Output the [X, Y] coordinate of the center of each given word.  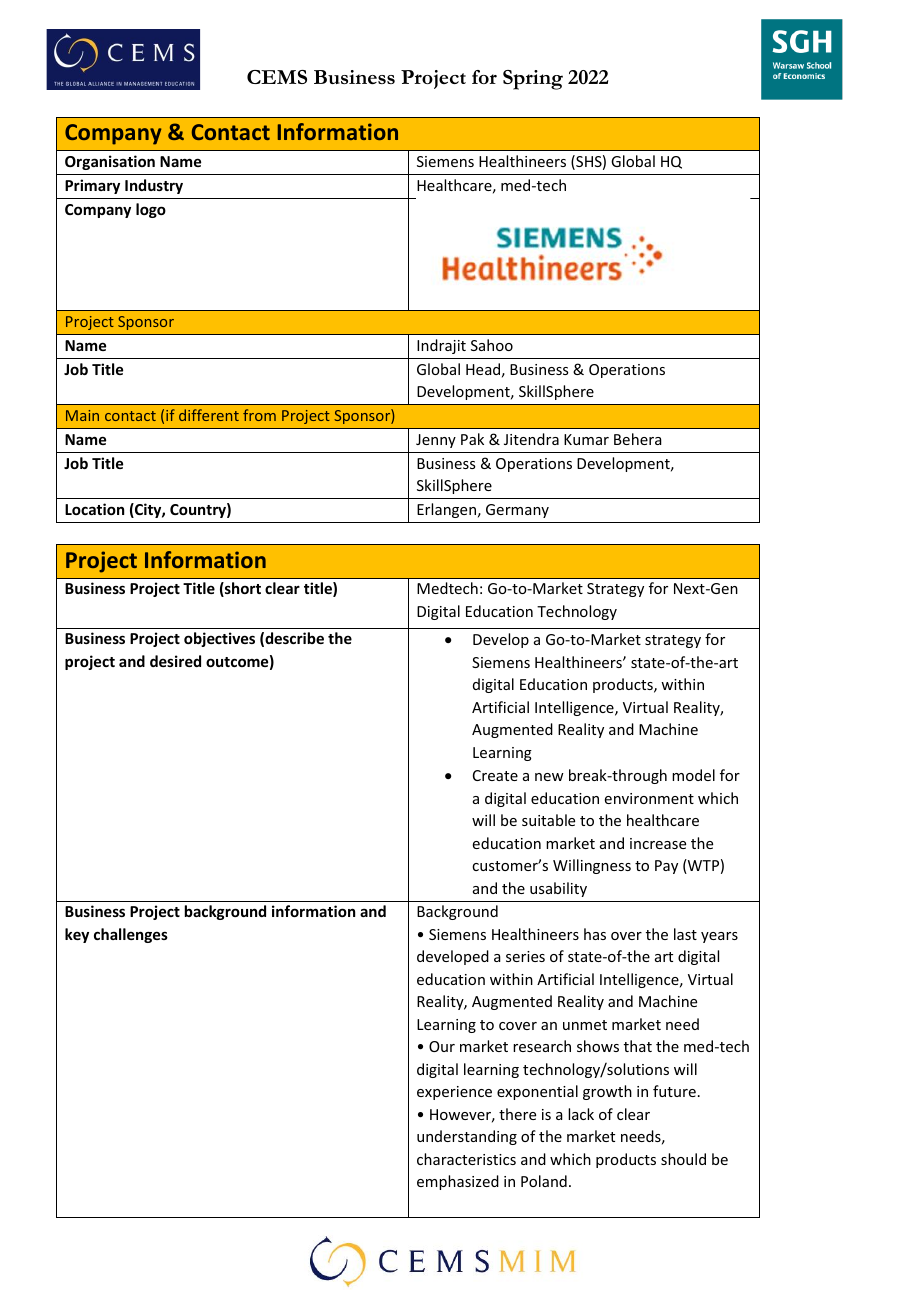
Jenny [436, 441]
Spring [533, 80]
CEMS [277, 77]
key [77, 935]
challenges [131, 935]
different [209, 415]
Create [495, 775]
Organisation [110, 162]
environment [649, 798]
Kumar [586, 439]
